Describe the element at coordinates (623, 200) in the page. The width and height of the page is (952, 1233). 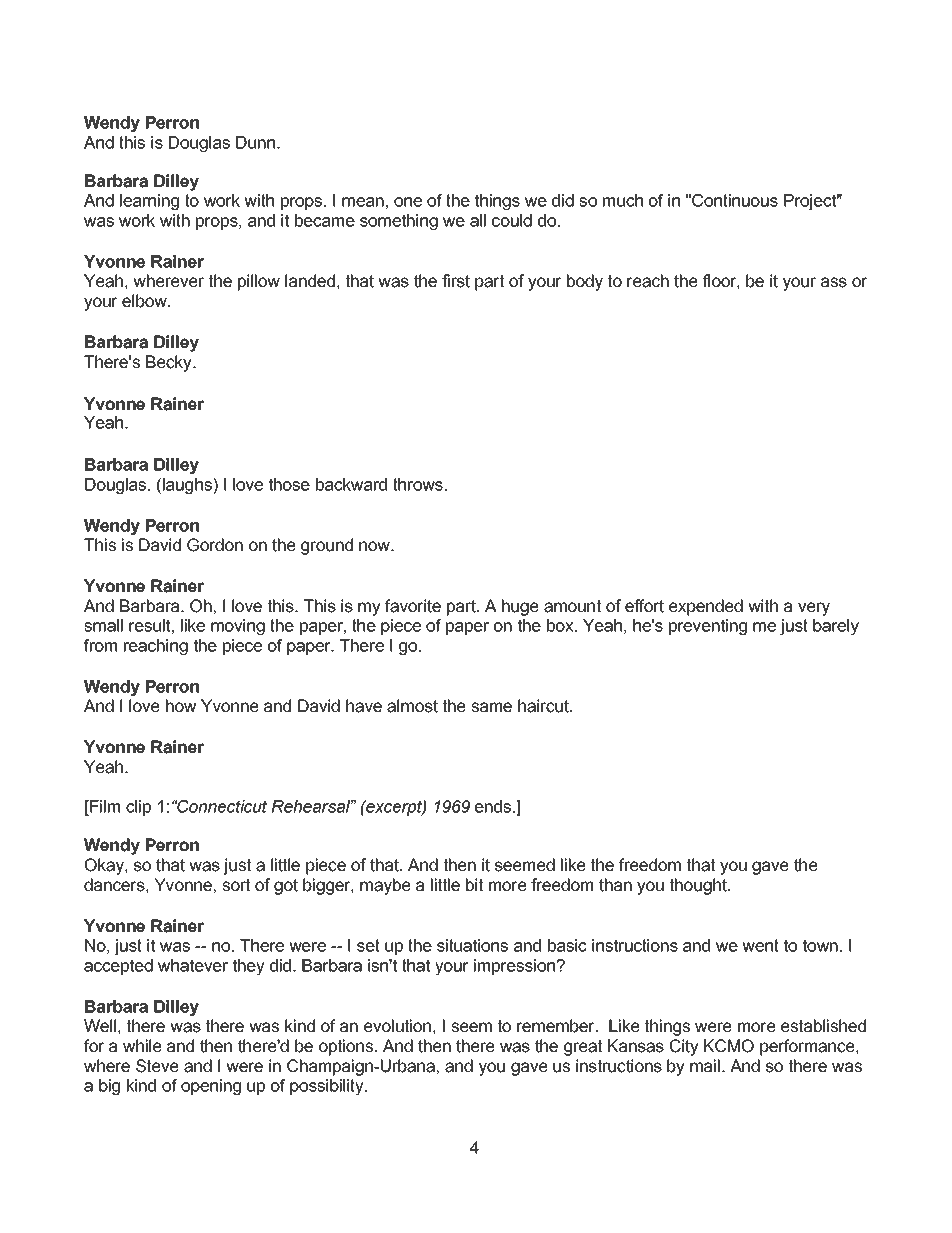
I see `much` at that location.
